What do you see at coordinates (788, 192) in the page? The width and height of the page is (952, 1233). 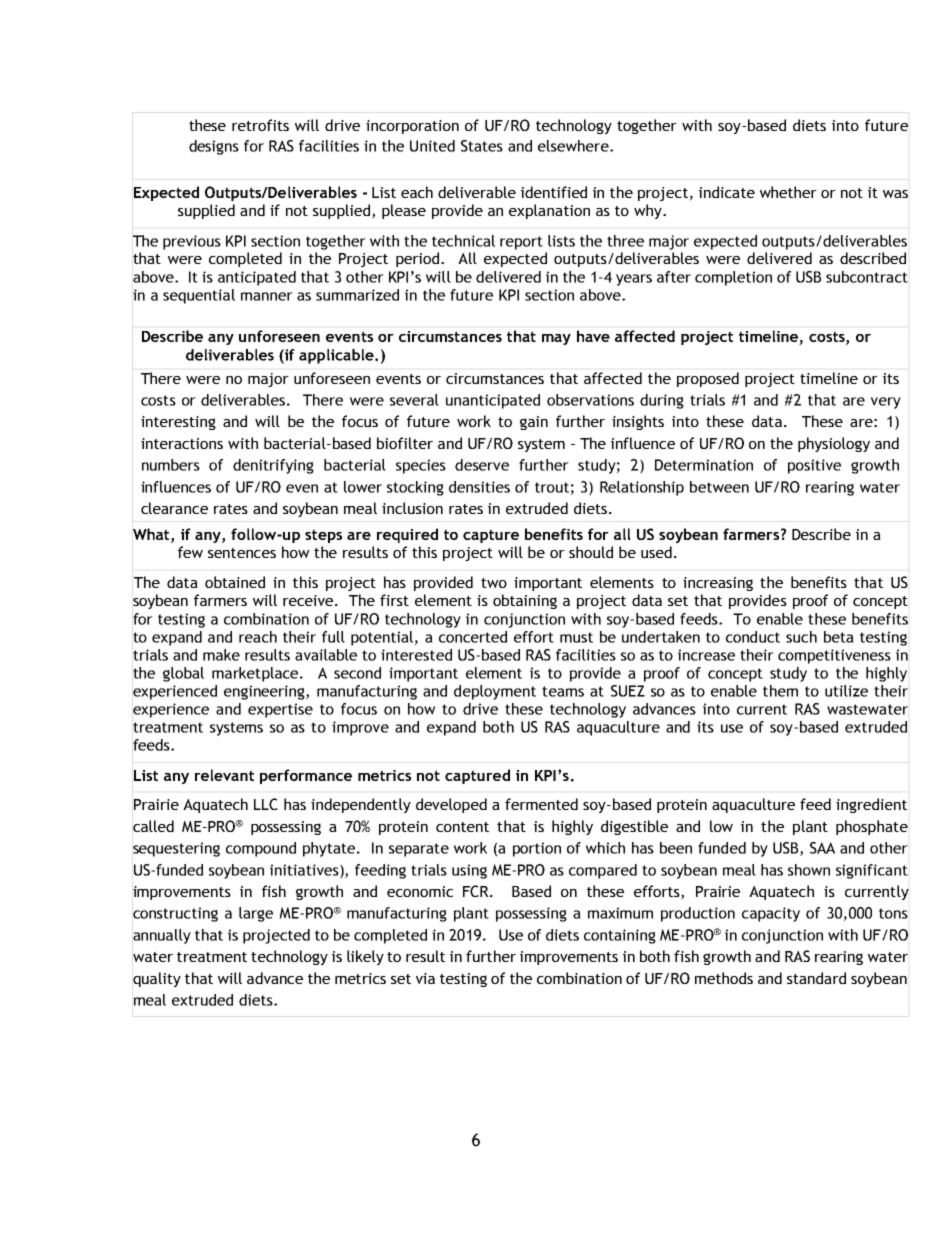 I see `whether` at bounding box center [788, 192].
